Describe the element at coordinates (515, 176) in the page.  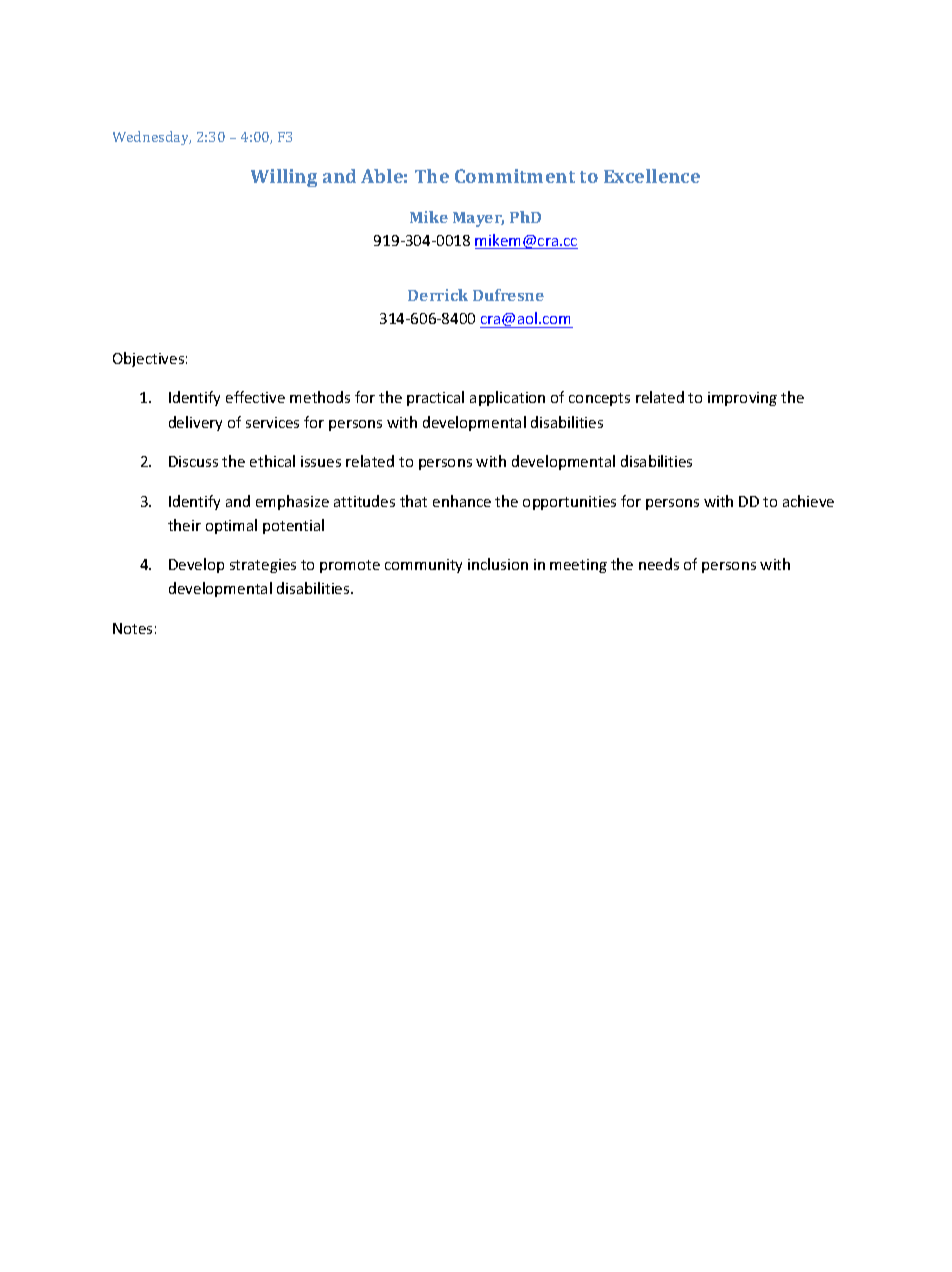
I see `Commitment` at that location.
